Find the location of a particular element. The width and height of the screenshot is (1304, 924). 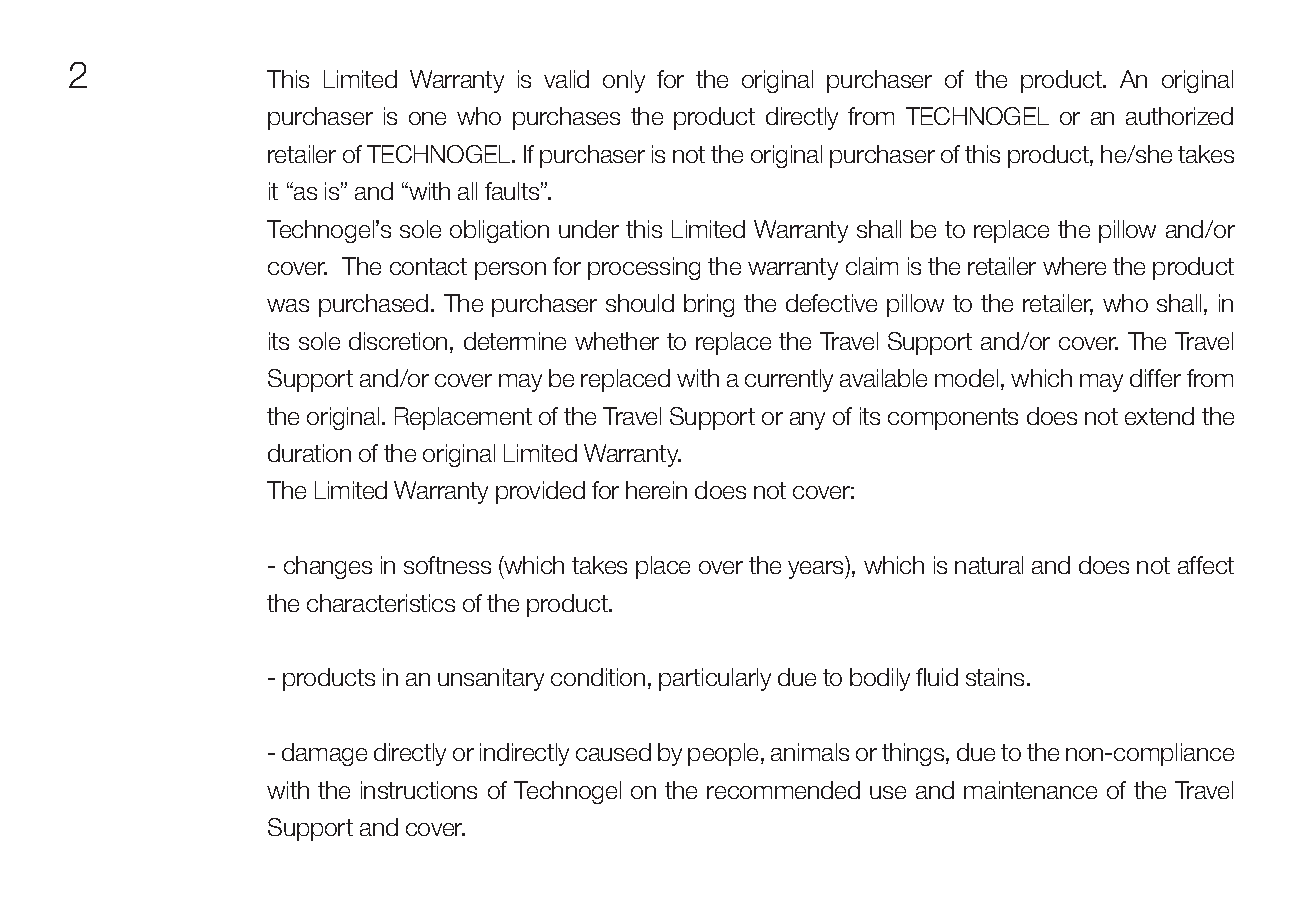

authorized is located at coordinates (1179, 116).
